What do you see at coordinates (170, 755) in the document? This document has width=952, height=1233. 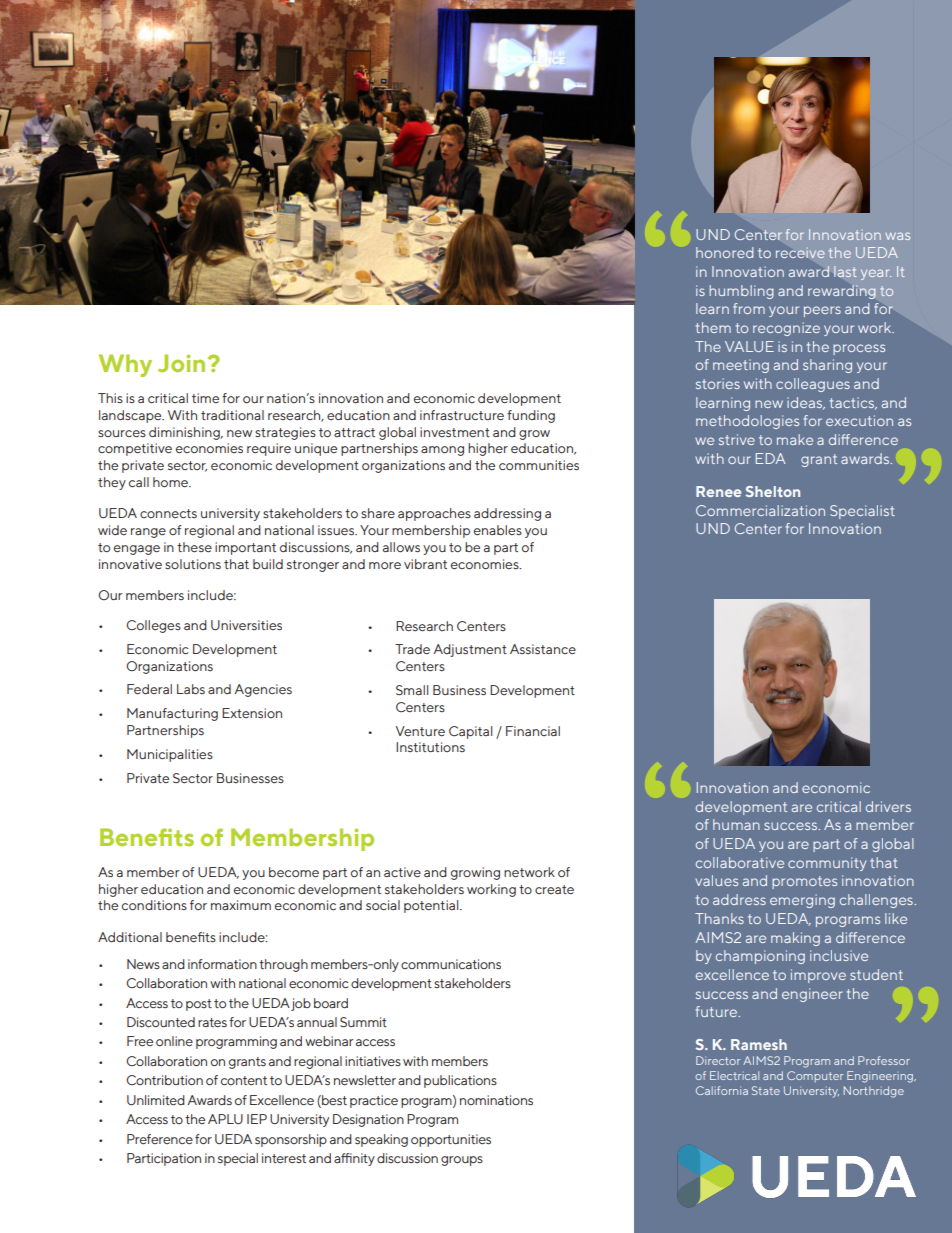 I see `Municipalities` at bounding box center [170, 755].
